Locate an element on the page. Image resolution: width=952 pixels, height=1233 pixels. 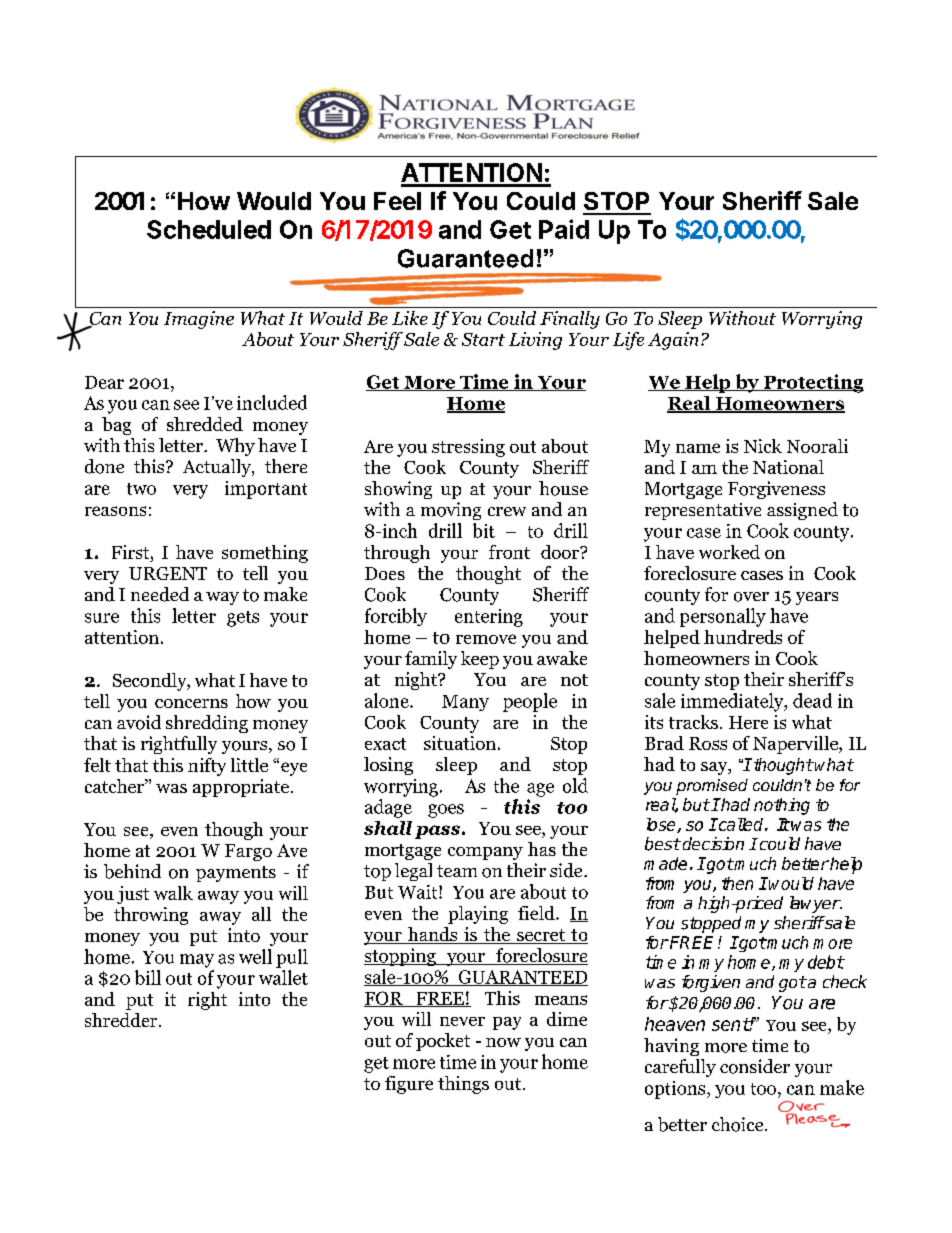
choice is located at coordinates (739, 1124).
